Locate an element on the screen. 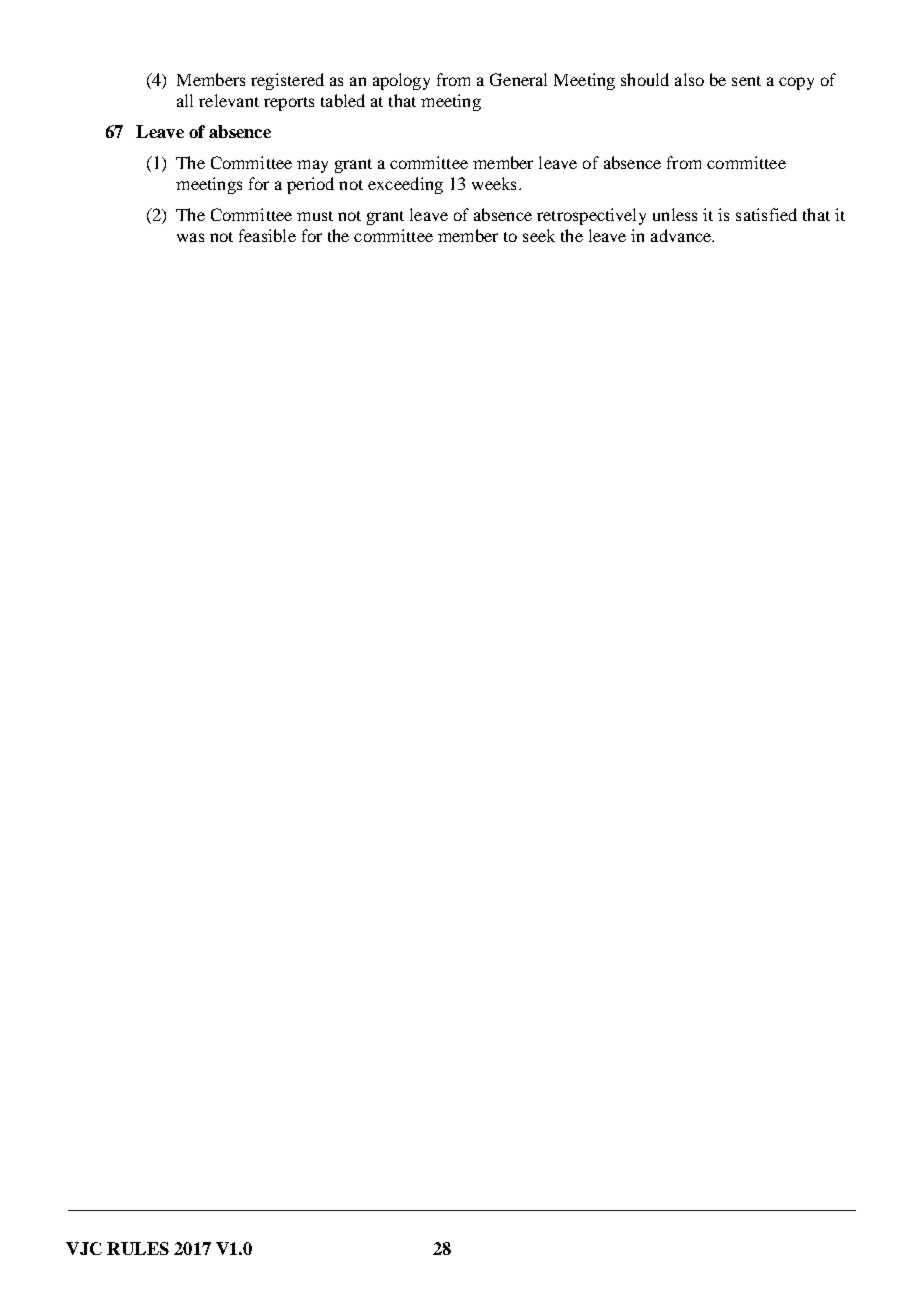  relevant is located at coordinates (229, 100).
